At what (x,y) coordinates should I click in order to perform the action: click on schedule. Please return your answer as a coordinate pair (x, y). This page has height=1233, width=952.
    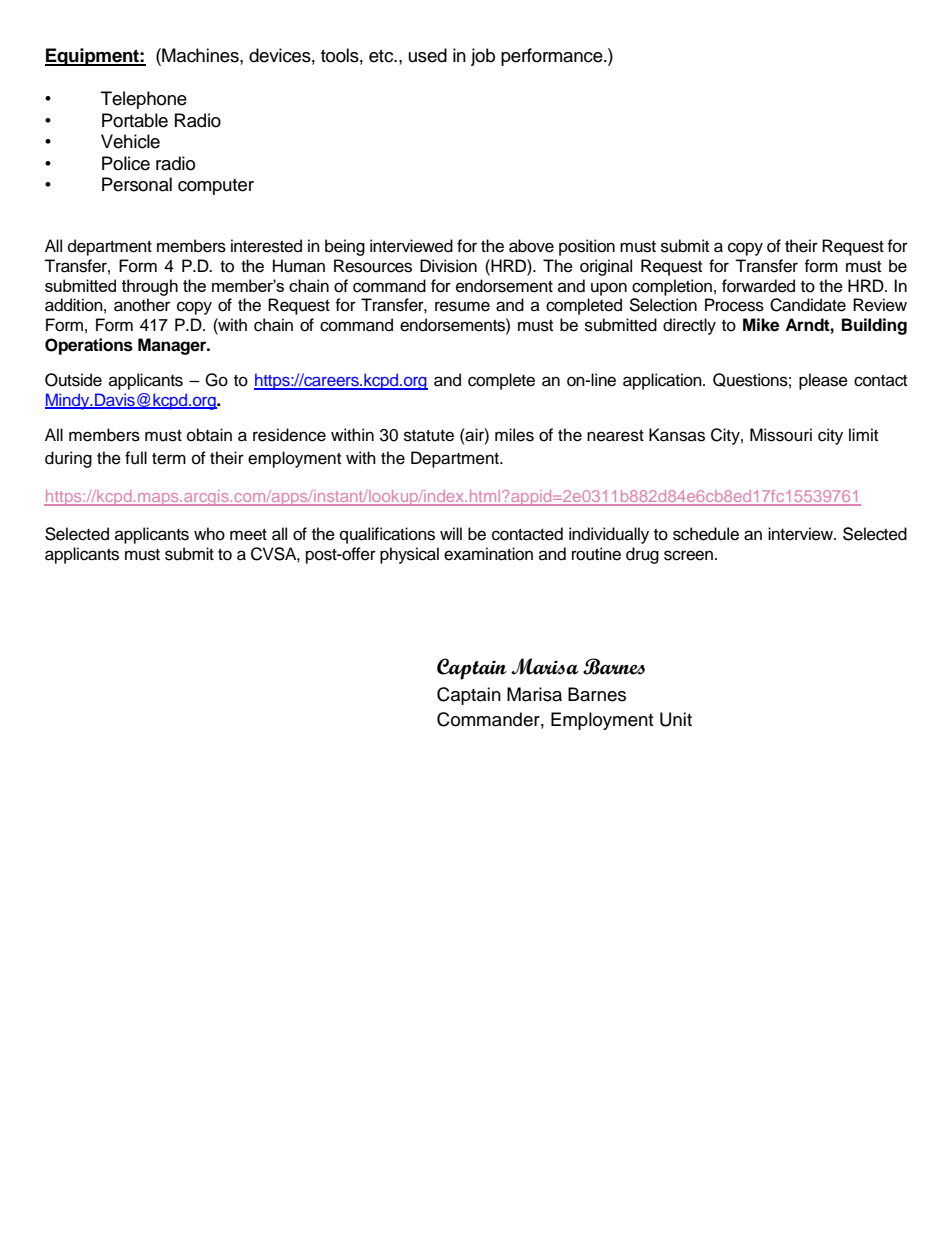
    Looking at the image, I should click on (706, 534).
